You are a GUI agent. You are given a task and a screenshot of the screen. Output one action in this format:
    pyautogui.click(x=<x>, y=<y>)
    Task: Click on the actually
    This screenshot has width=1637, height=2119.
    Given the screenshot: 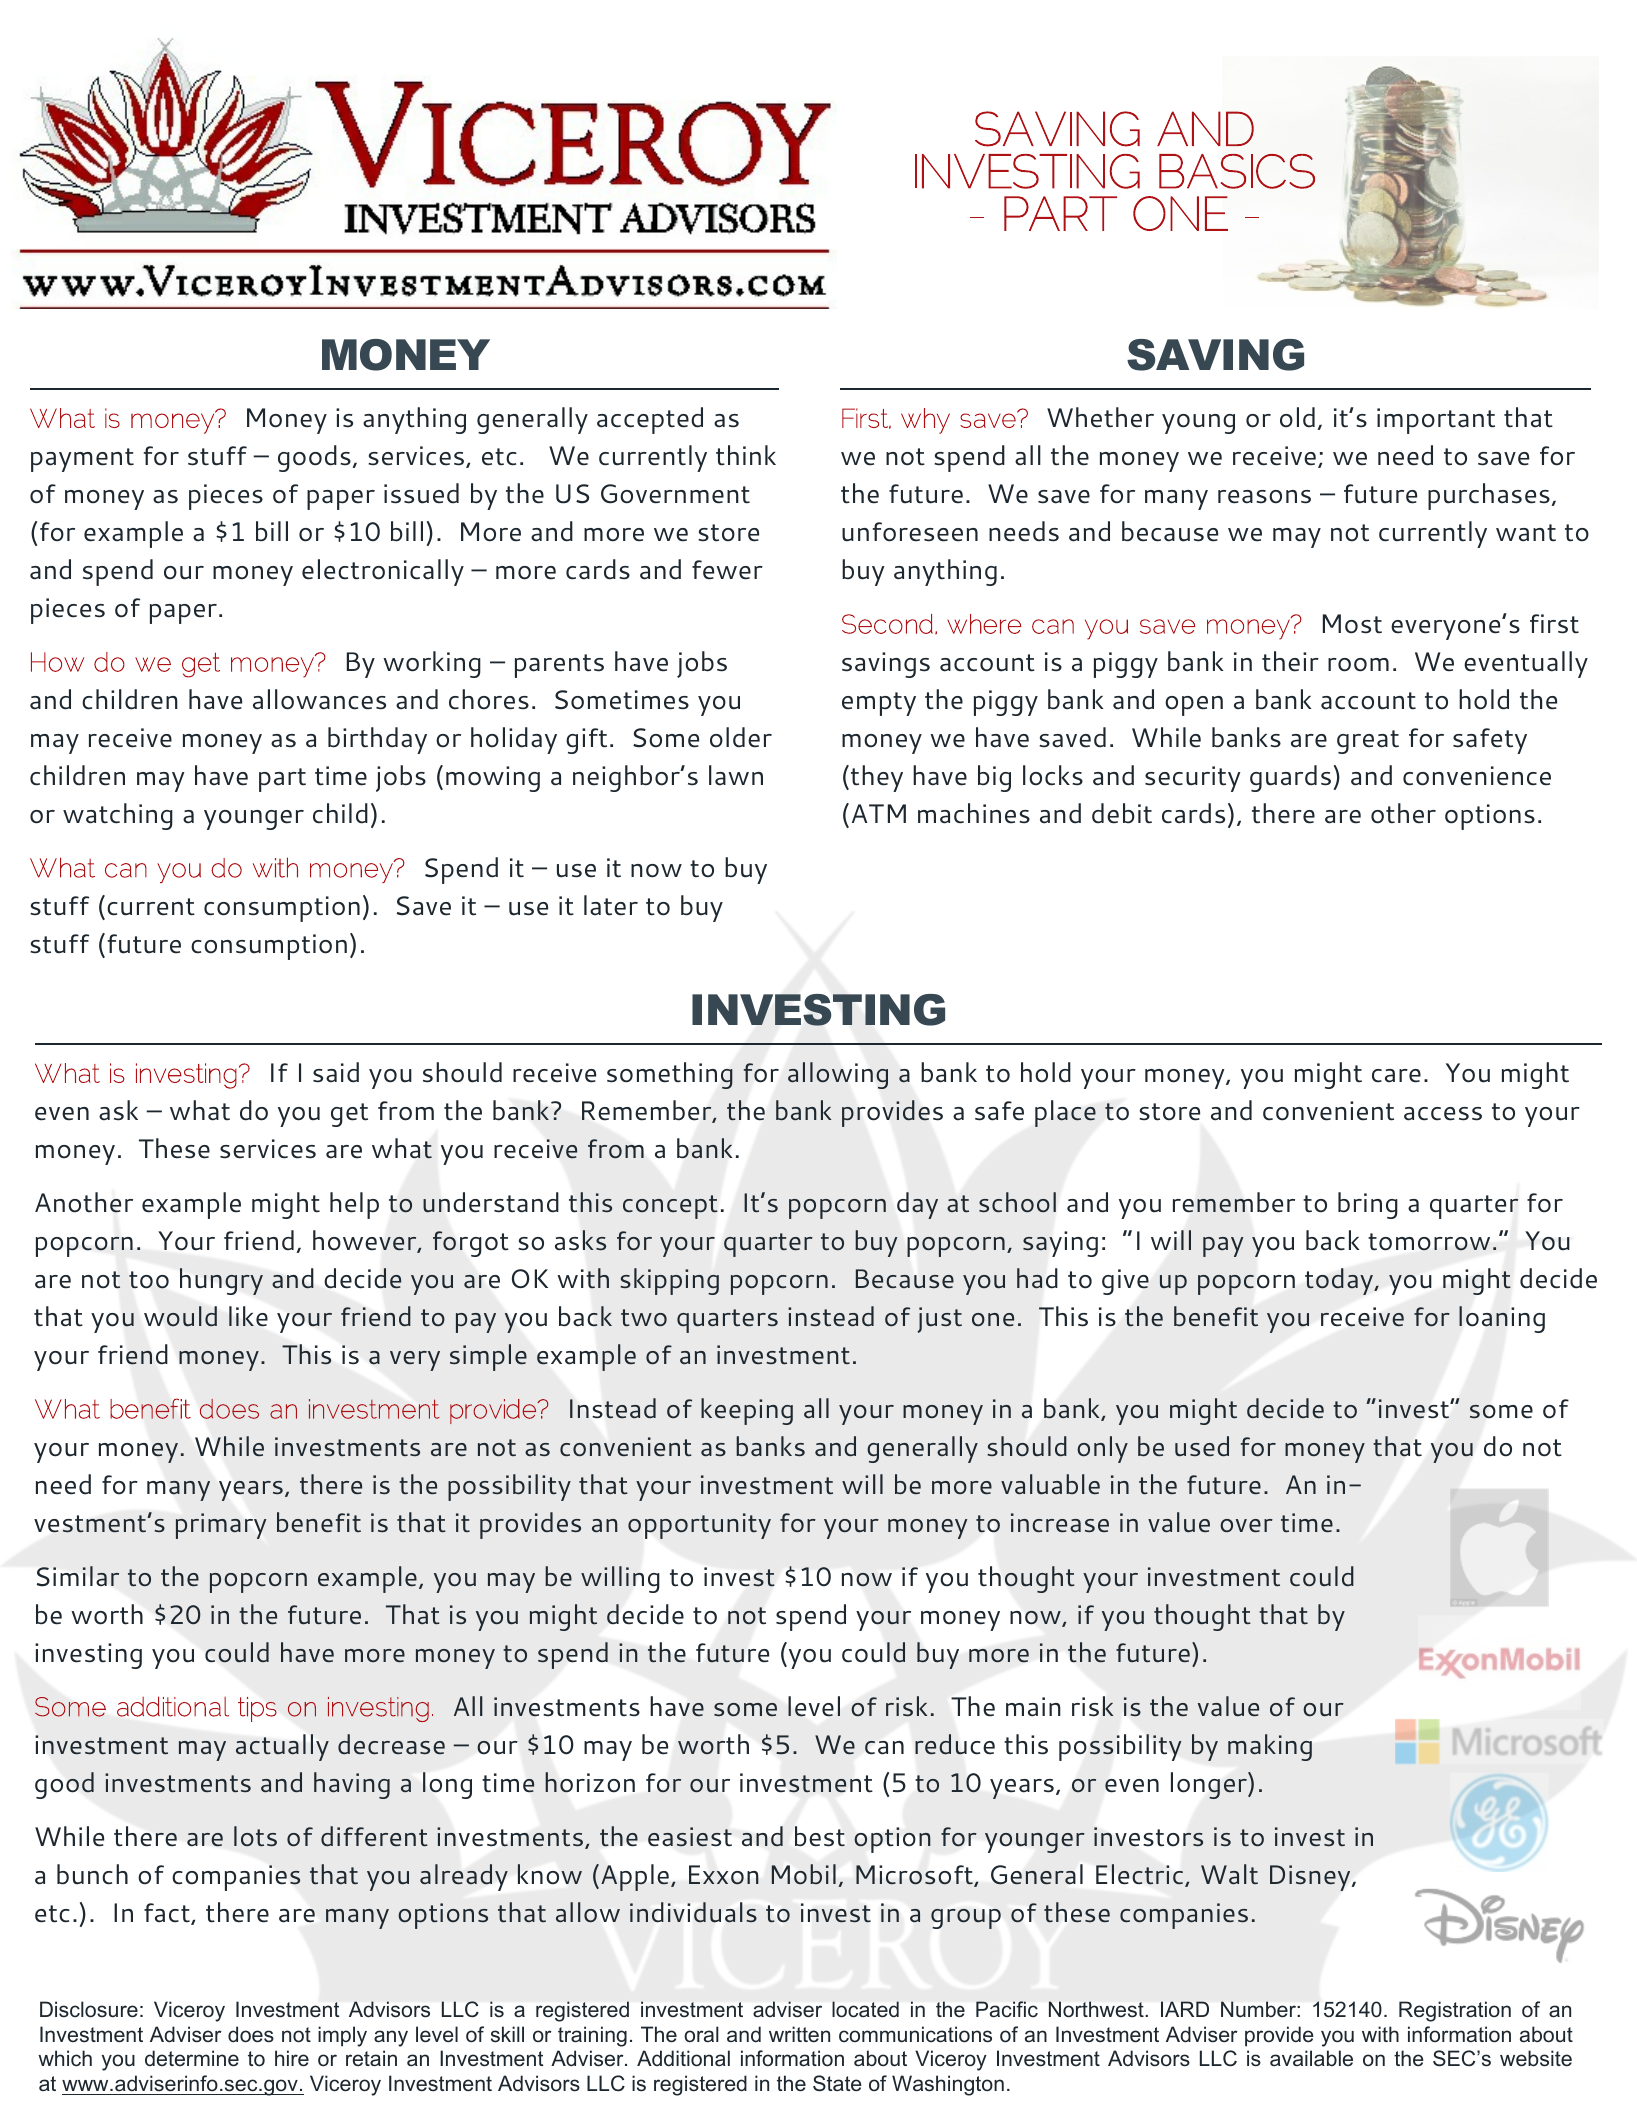 What is the action you would take?
    pyautogui.click(x=282, y=1747)
